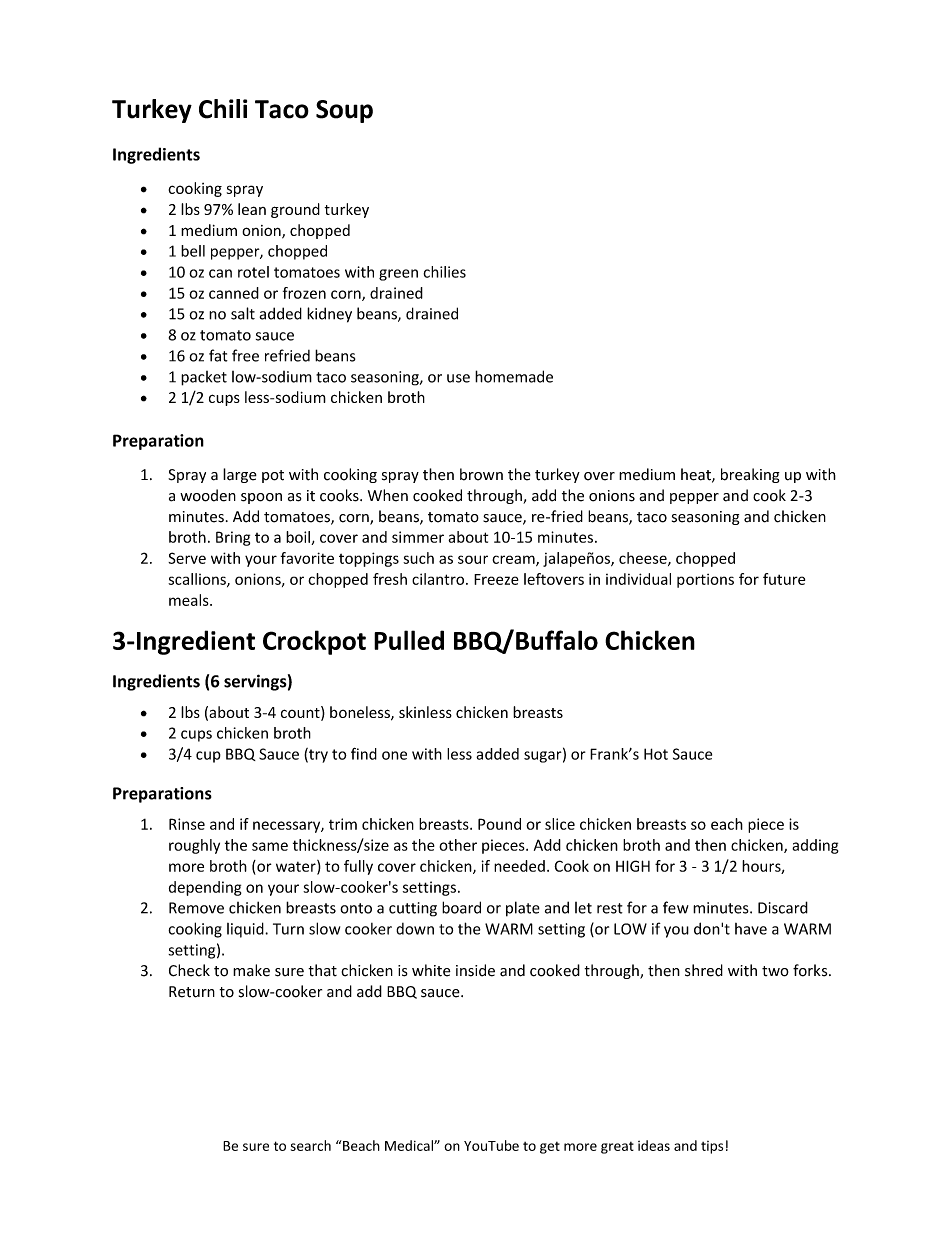  Describe the element at coordinates (439, 579) in the image. I see `cilantro` at that location.
